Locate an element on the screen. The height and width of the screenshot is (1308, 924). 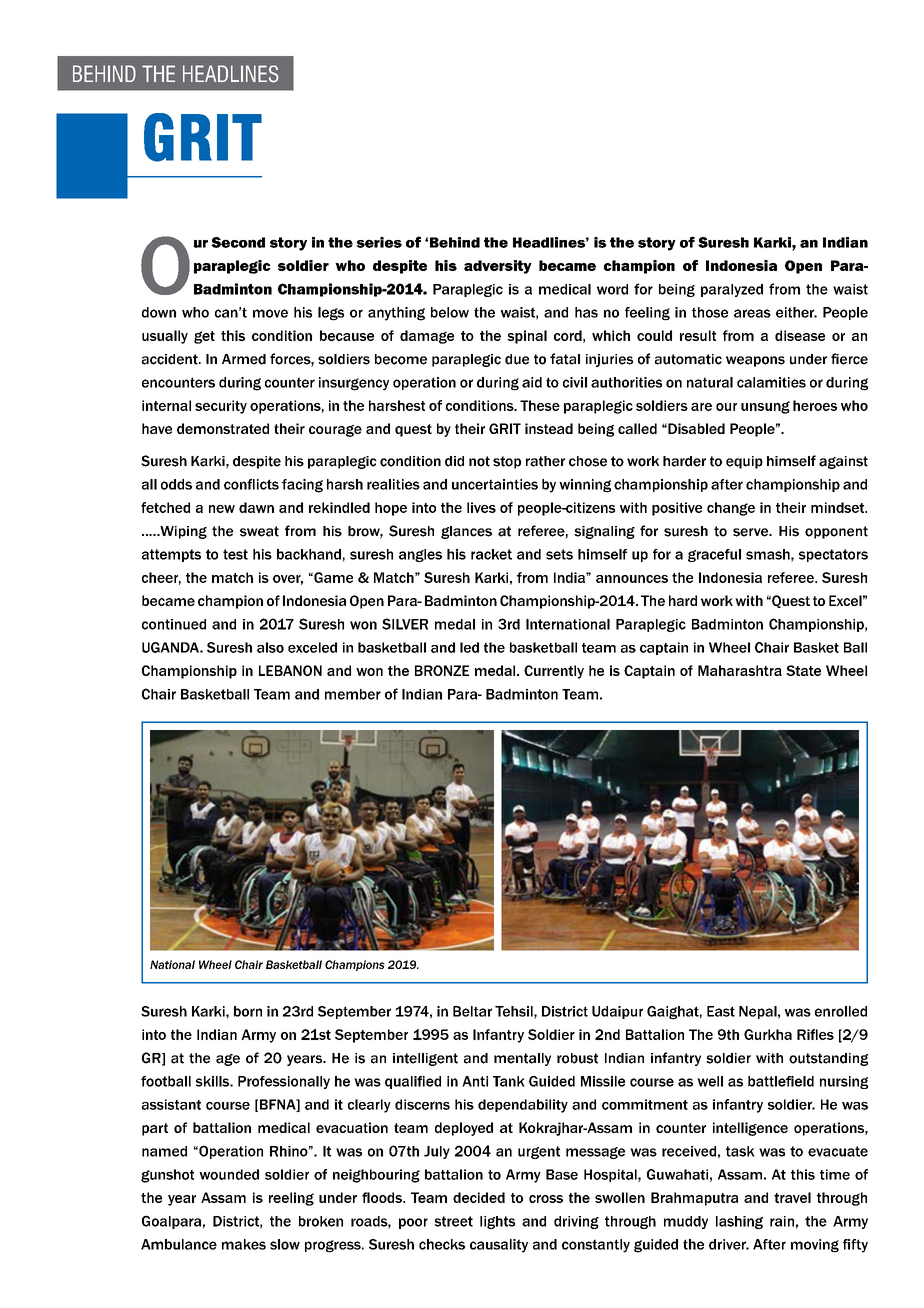
areas is located at coordinates (752, 313).
